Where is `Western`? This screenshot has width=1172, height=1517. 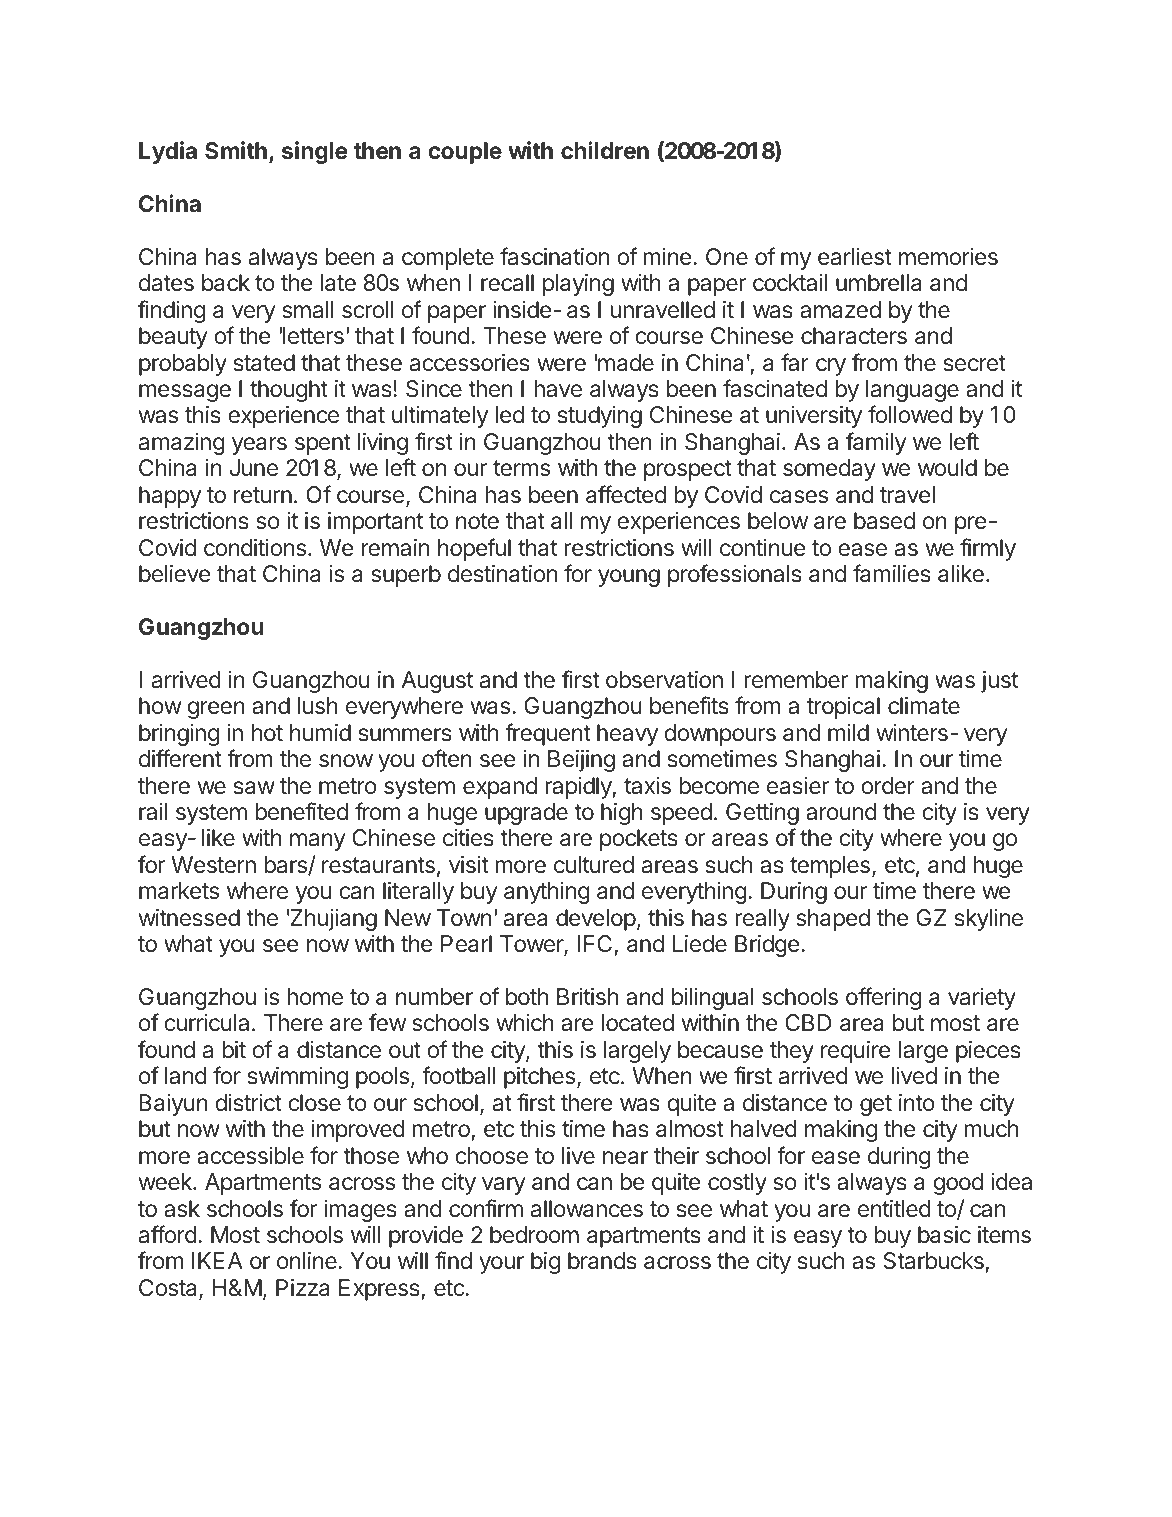
Western is located at coordinates (213, 865).
